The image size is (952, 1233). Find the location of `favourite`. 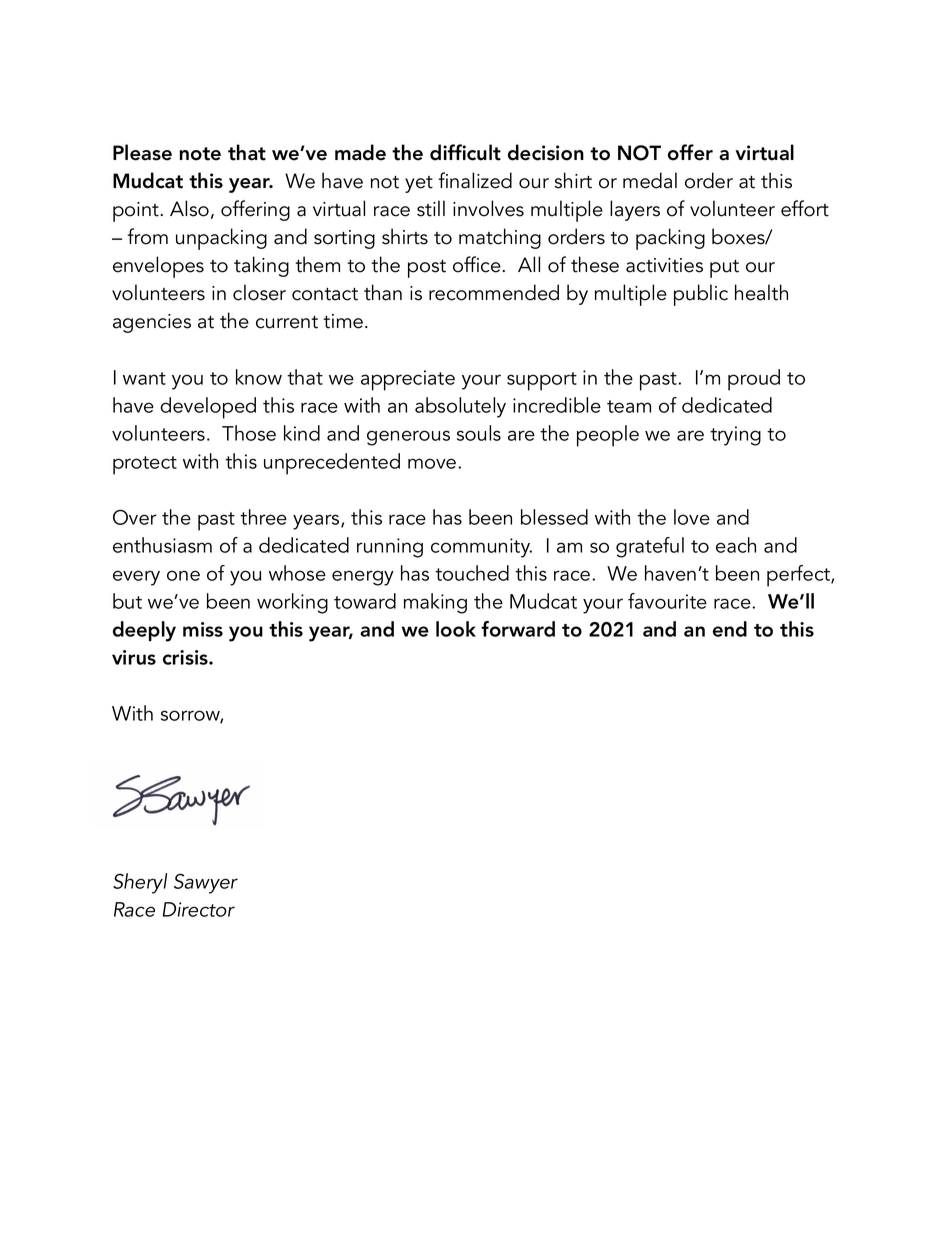

favourite is located at coordinates (667, 601).
